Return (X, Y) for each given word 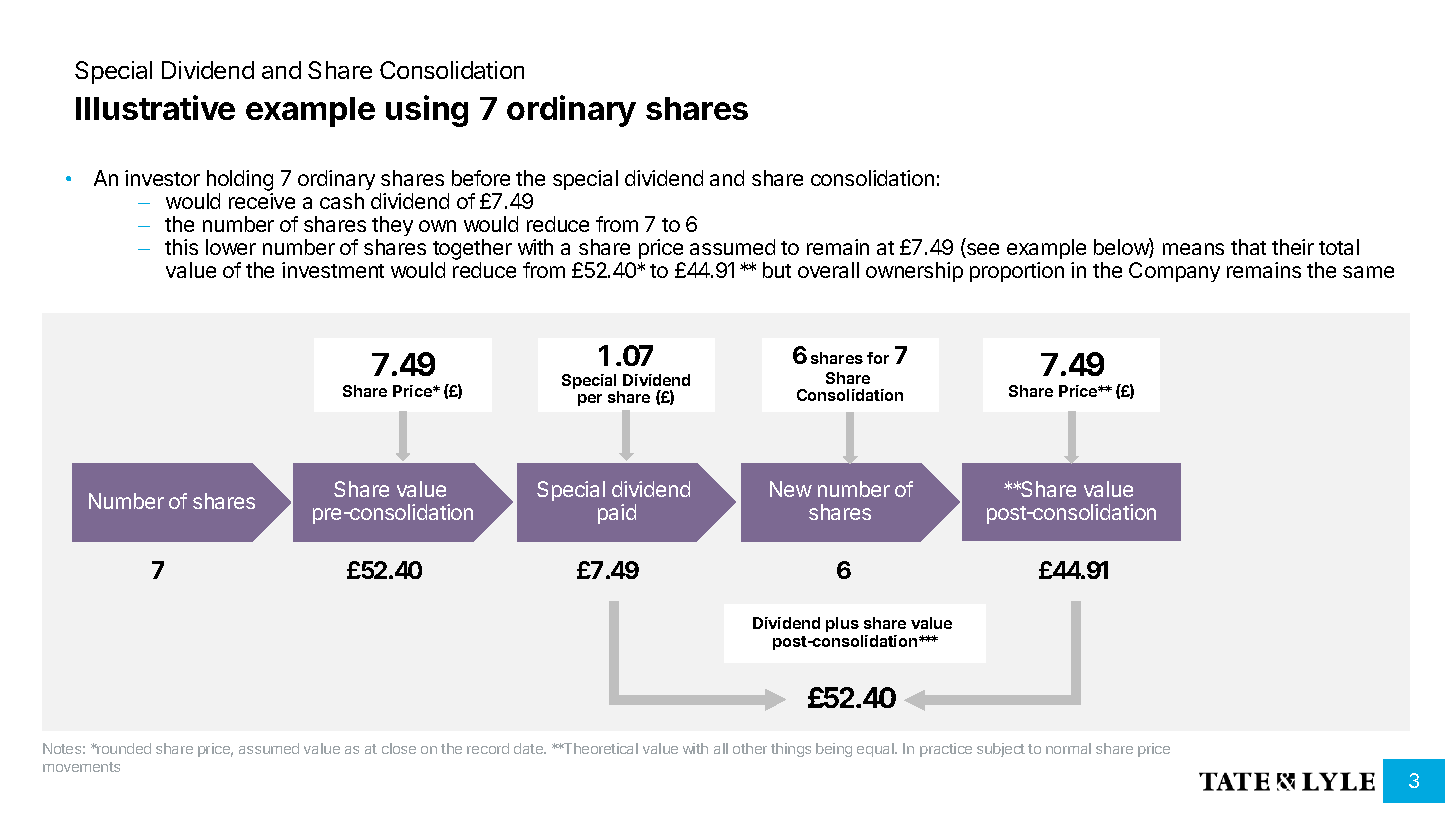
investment (333, 270)
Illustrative (155, 107)
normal (1068, 748)
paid (617, 514)
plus (842, 624)
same (1368, 272)
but (777, 270)
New (791, 489)
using (427, 111)
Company (1174, 272)
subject (1001, 750)
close (399, 748)
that (1248, 247)
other (750, 748)
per (590, 400)
